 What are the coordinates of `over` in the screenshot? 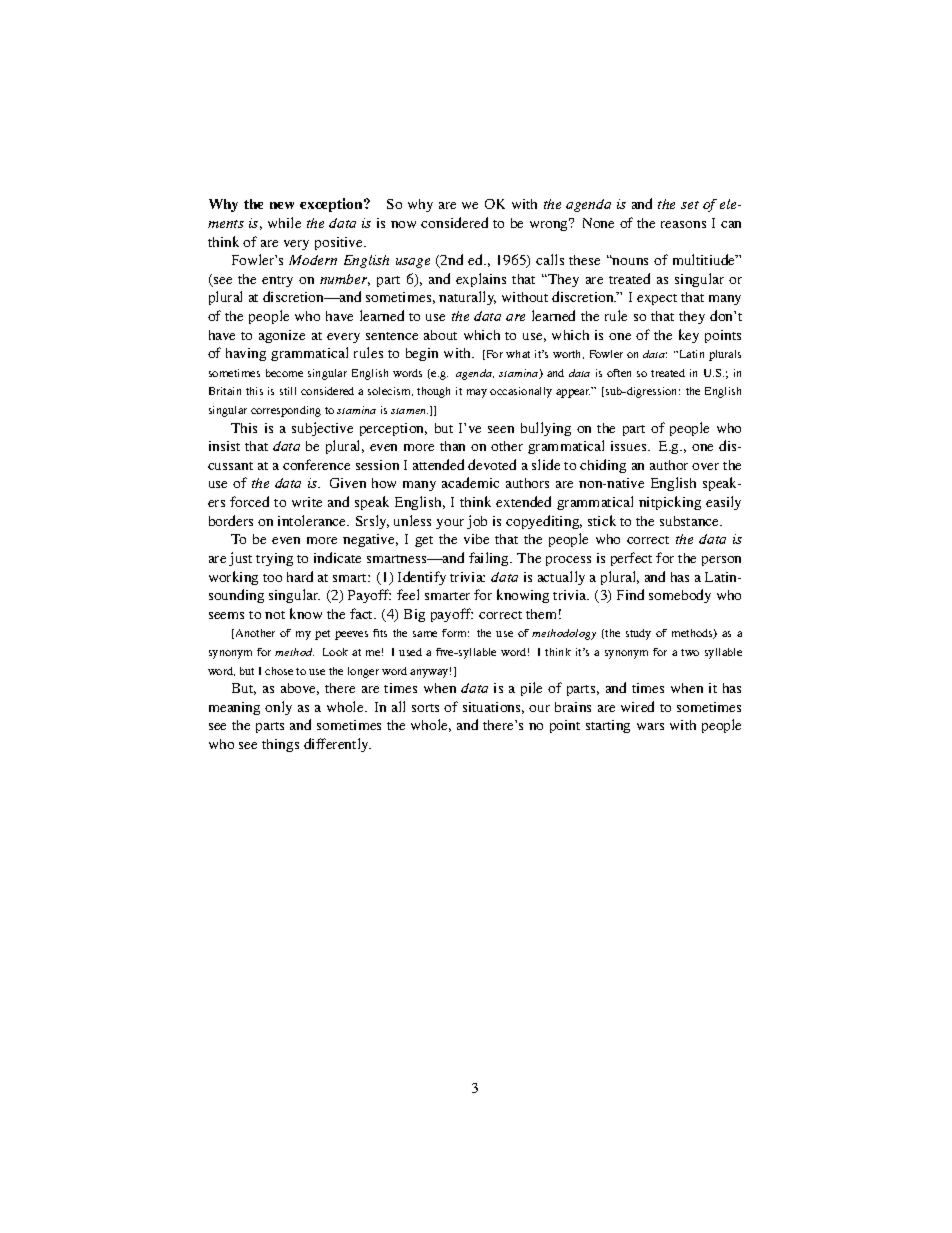 It's located at (705, 466).
